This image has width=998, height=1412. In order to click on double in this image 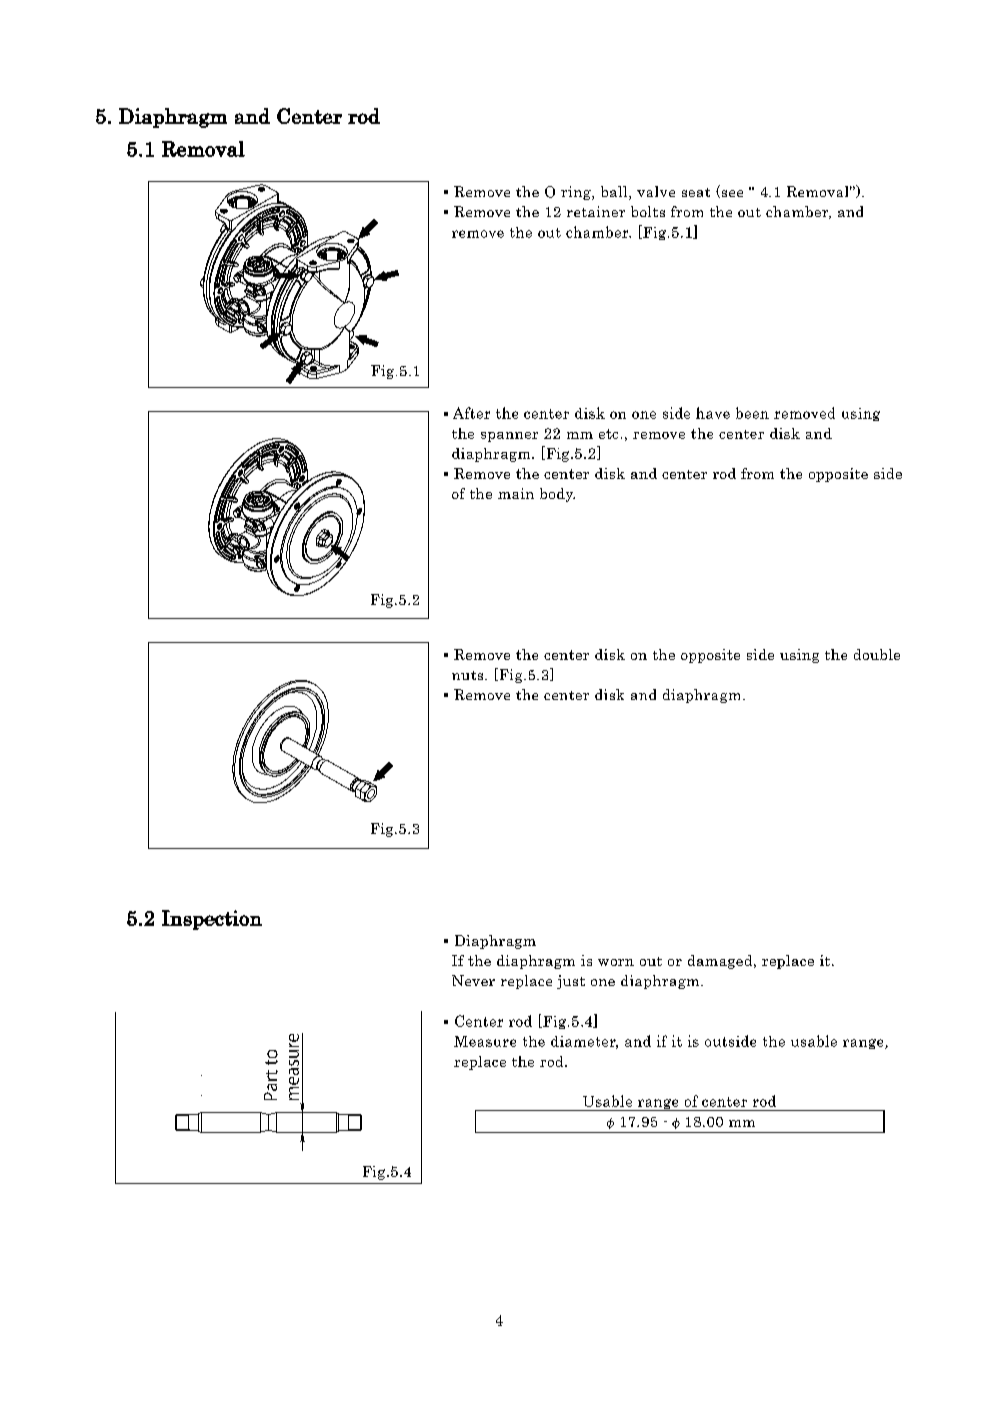, I will do `click(877, 654)`.
